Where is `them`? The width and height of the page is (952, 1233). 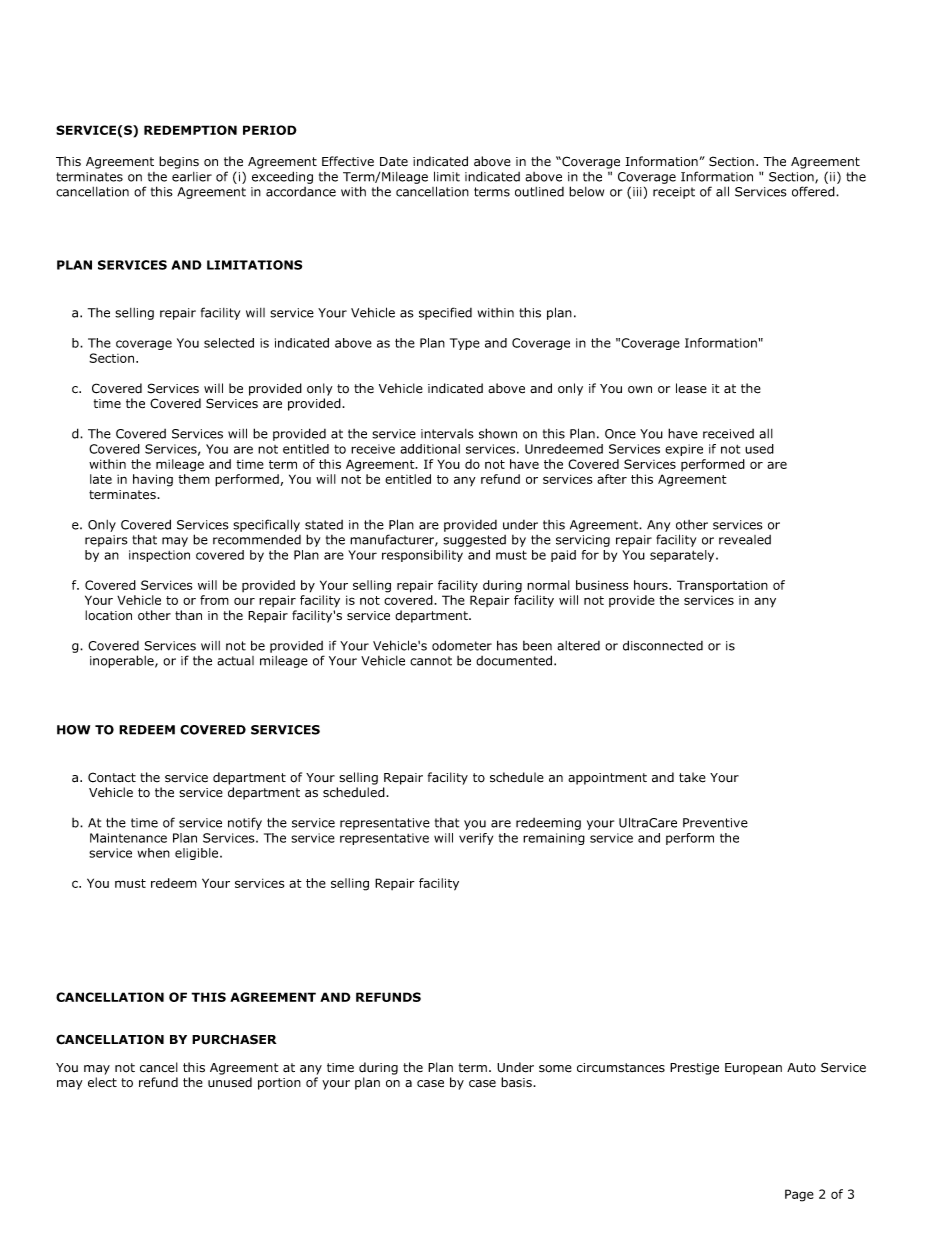
them is located at coordinates (194, 479).
